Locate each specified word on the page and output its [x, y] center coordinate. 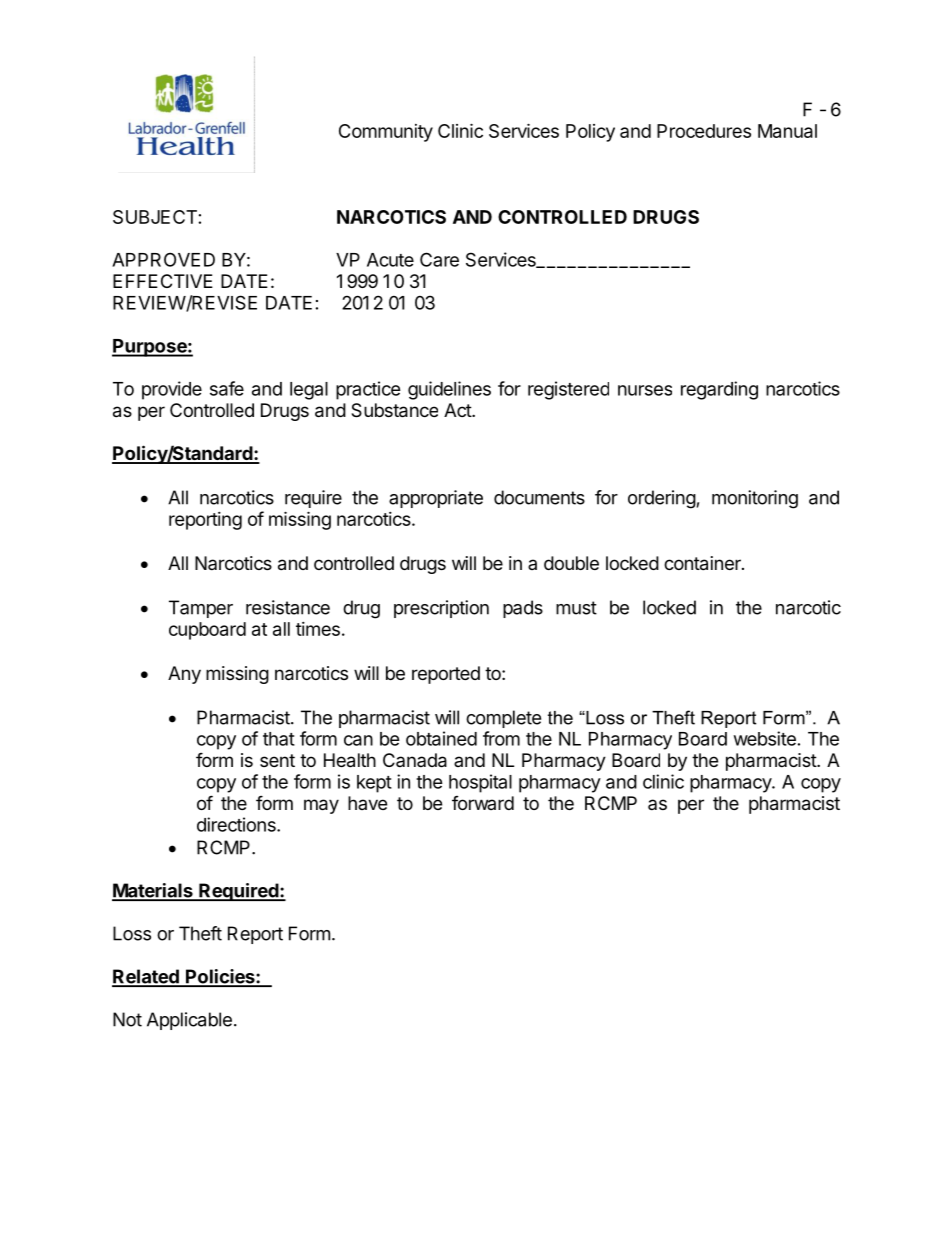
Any [184, 675]
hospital [480, 783]
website [765, 738]
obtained [441, 738]
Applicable [189, 1021]
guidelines [449, 390]
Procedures [704, 131]
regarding [719, 390]
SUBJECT [155, 217]
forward [483, 803]
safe [227, 388]
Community [386, 133]
